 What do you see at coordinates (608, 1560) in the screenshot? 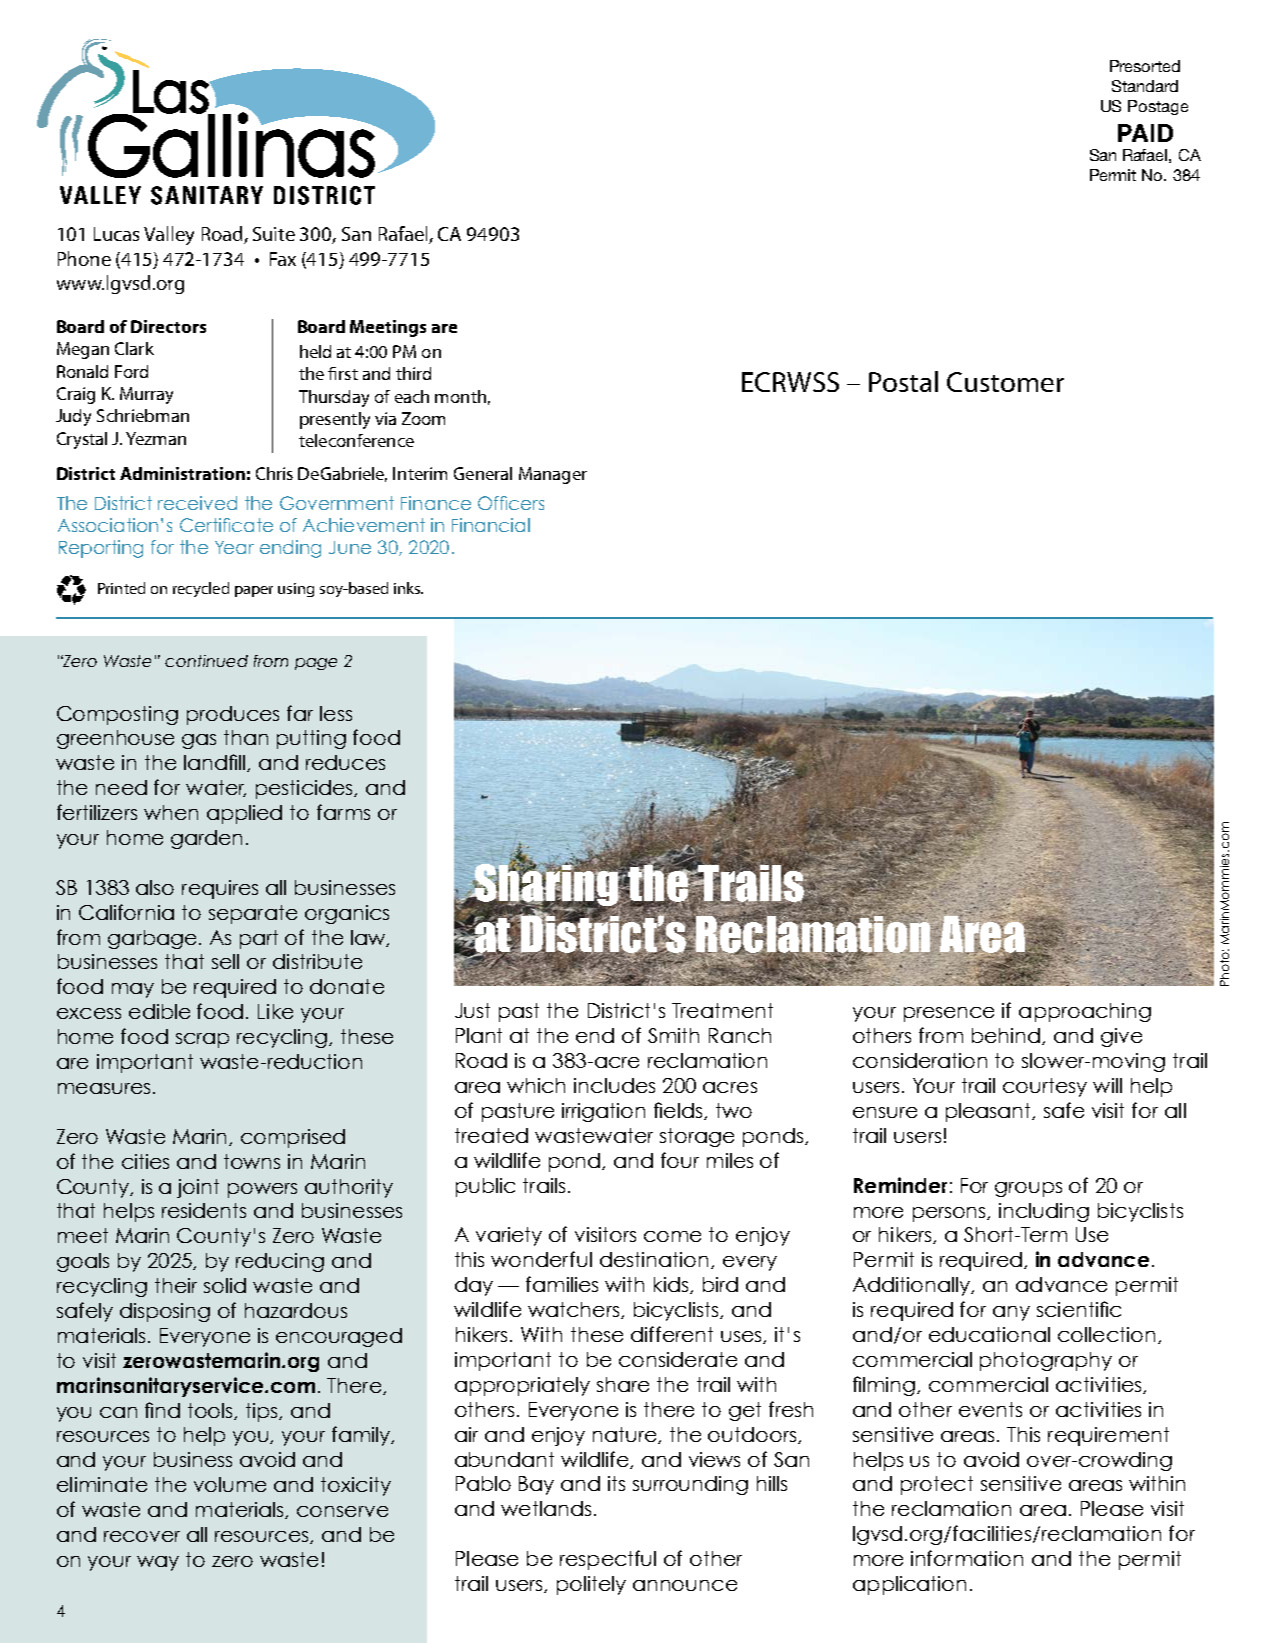
I see `respectful` at bounding box center [608, 1560].
